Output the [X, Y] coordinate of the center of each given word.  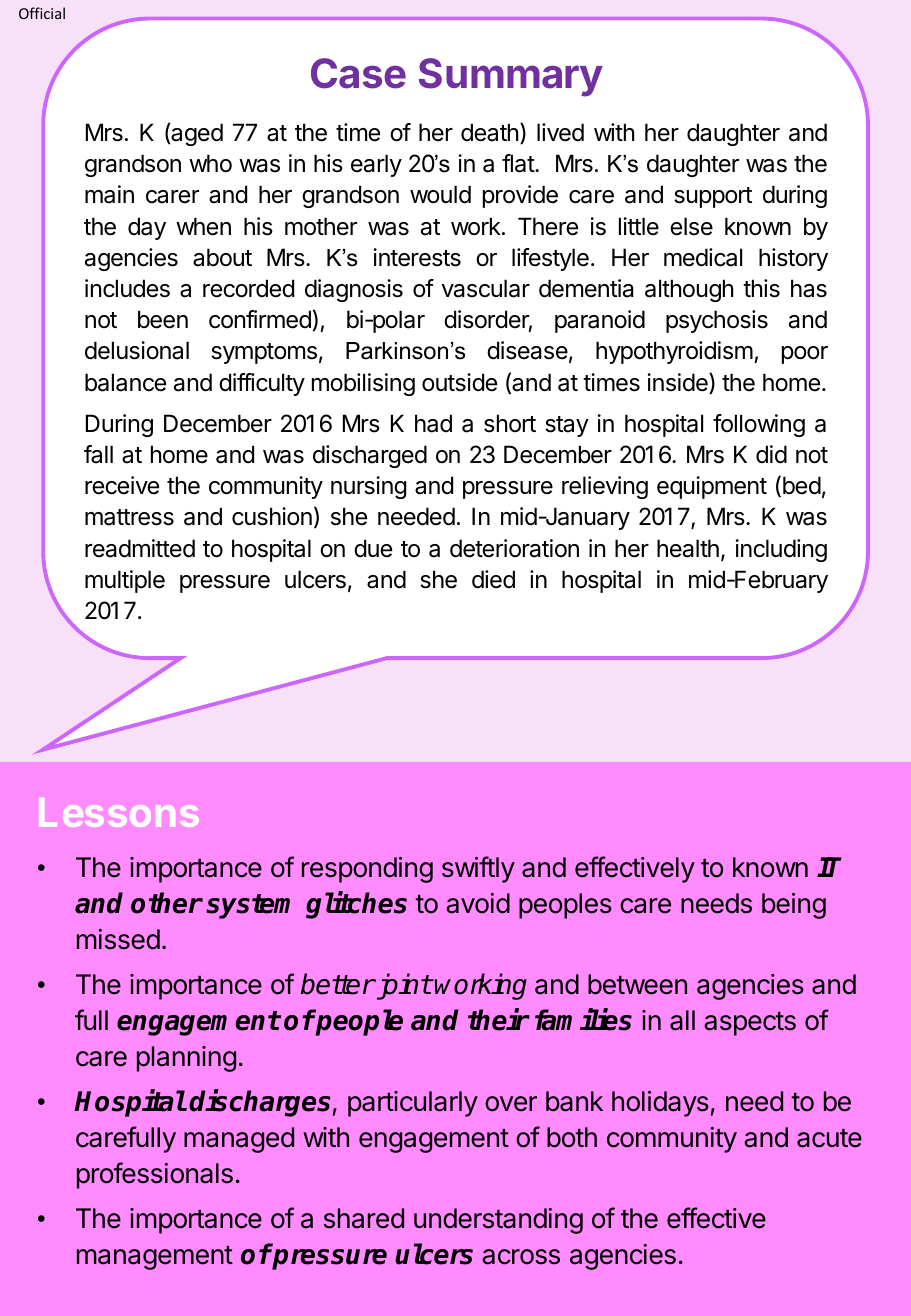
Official [42, 13]
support [713, 197]
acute [829, 1138]
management [155, 1258]
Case [358, 73]
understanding [498, 1221]
